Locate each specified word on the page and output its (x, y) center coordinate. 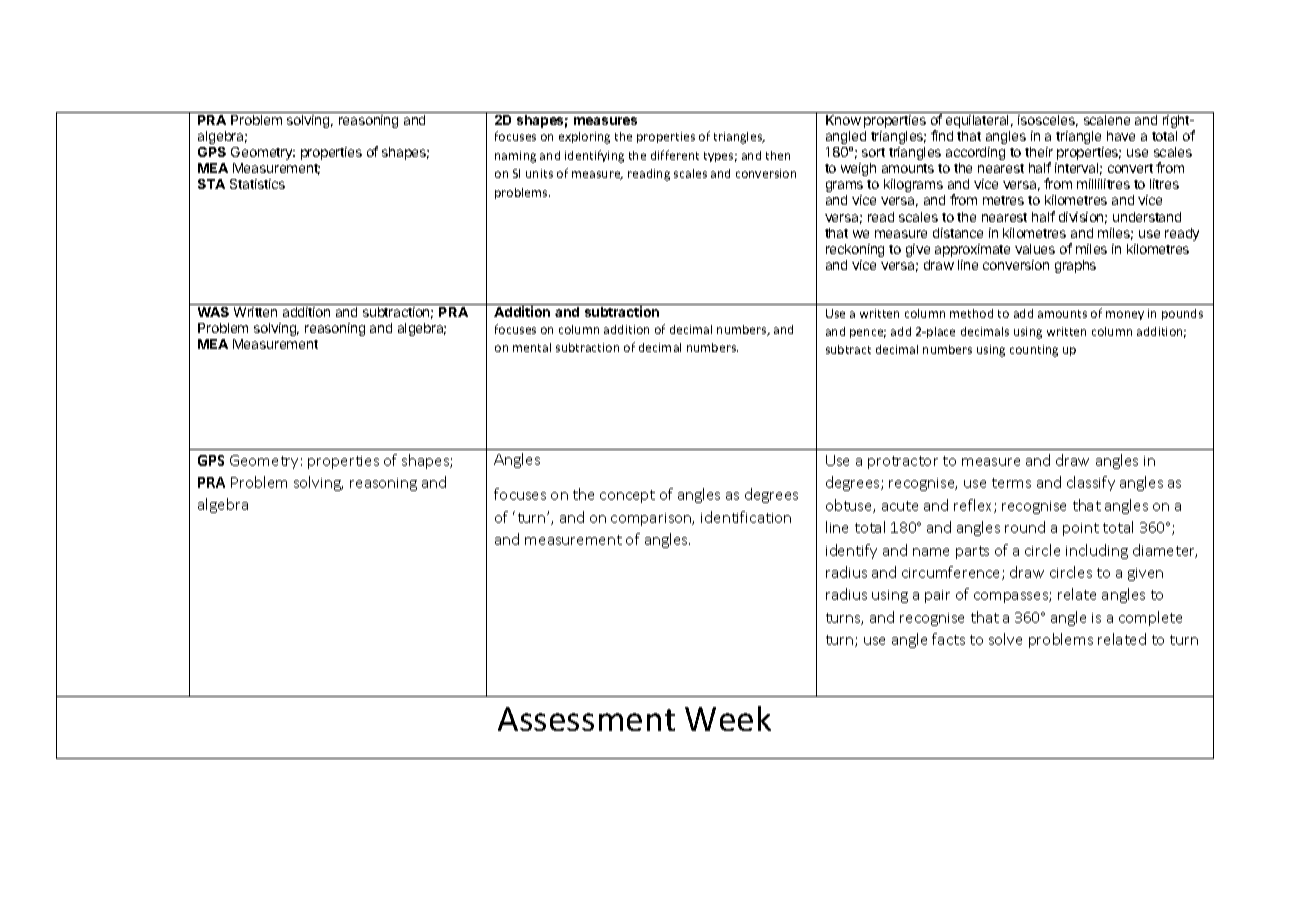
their (1039, 152)
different (675, 155)
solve (1005, 639)
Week (728, 718)
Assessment (586, 719)
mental (532, 347)
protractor (903, 462)
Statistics (257, 184)
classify (1091, 483)
